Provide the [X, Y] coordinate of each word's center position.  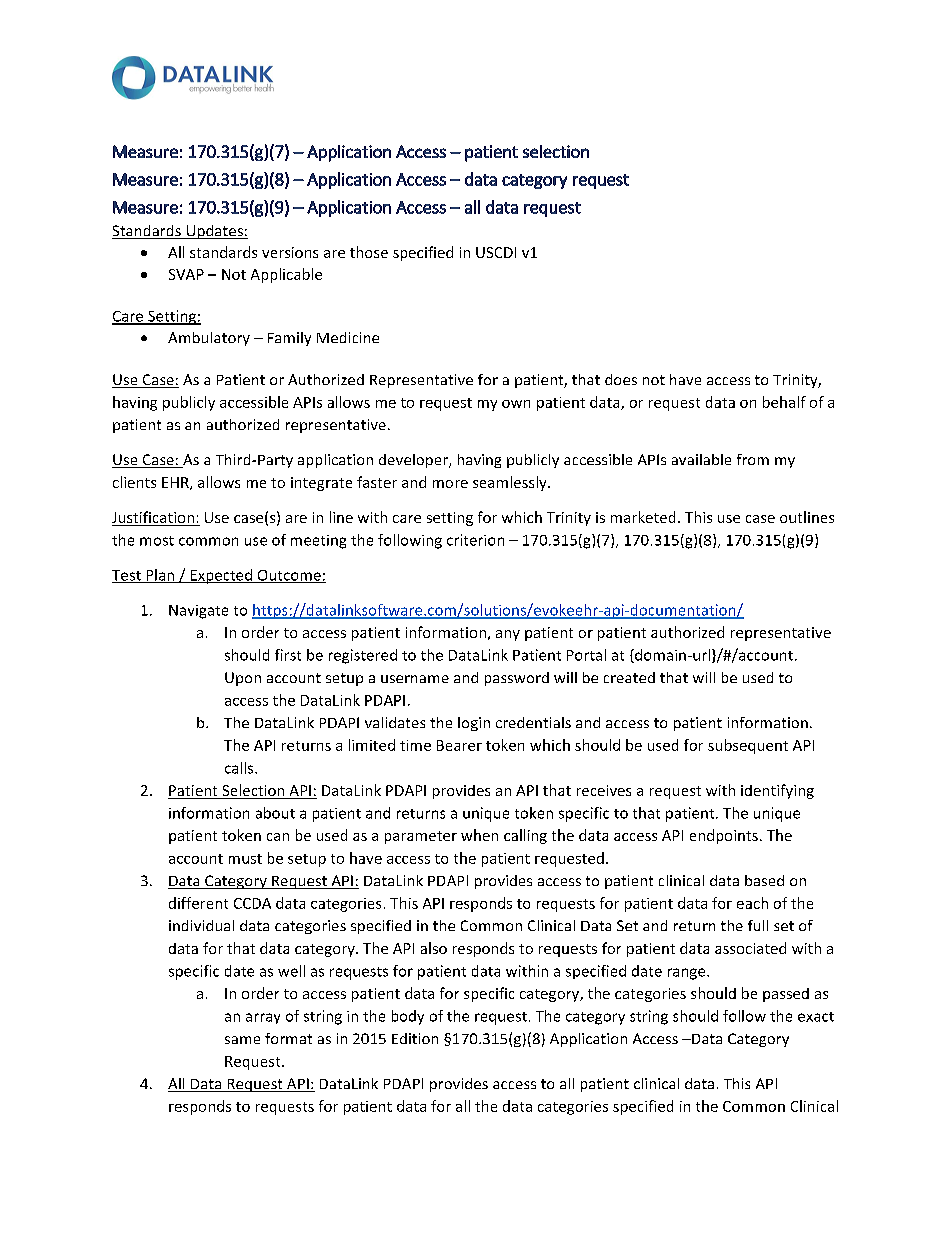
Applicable [286, 275]
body [408, 1017]
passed [786, 995]
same [242, 1040]
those [369, 252]
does [621, 379]
